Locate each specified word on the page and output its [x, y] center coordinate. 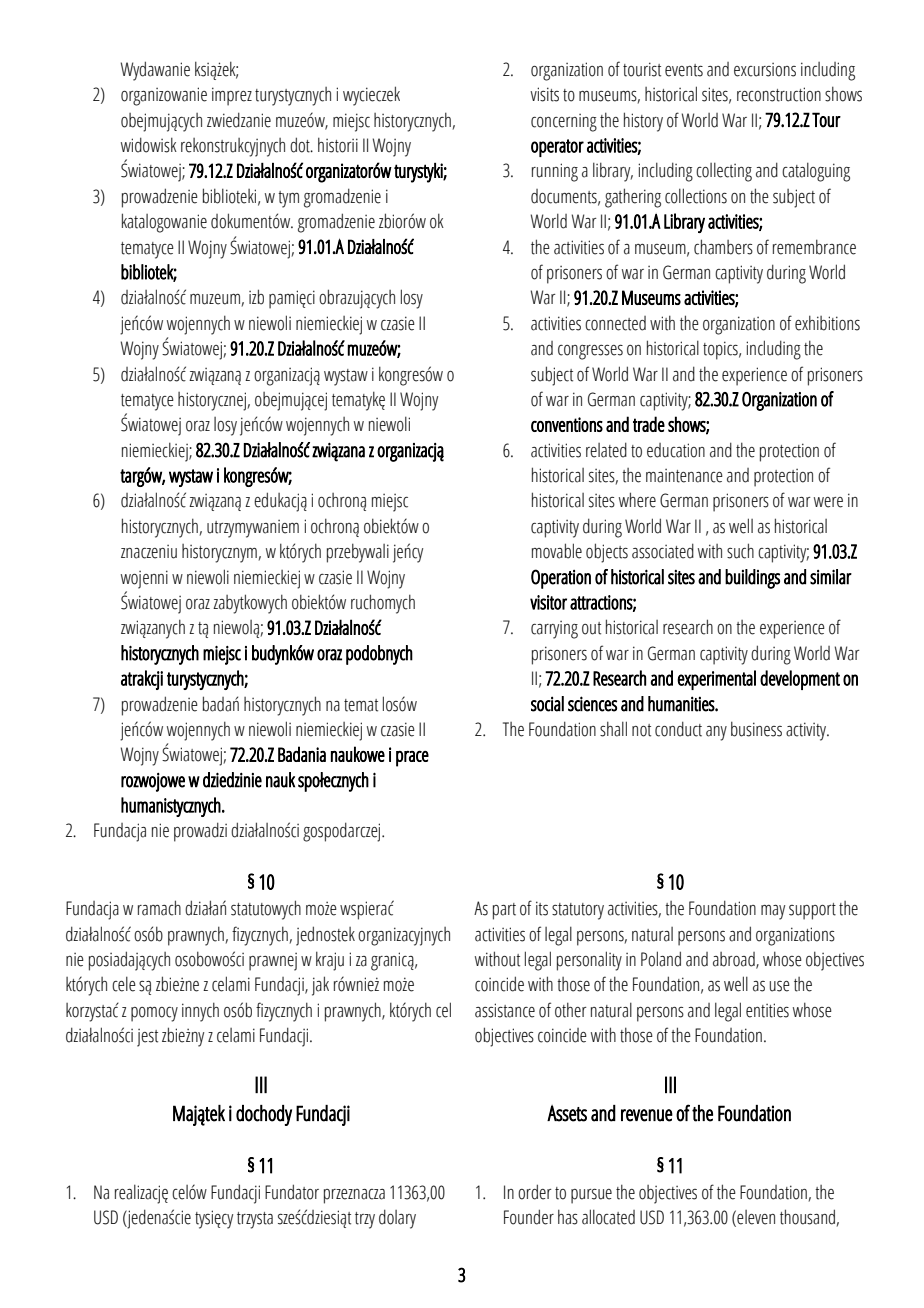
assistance [505, 1010]
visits [544, 94]
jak [320, 986]
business [756, 729]
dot [301, 145]
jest [147, 1038]
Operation [561, 579]
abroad [735, 960]
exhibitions [827, 323]
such [740, 551]
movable [557, 551]
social [547, 704]
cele [124, 984]
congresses [590, 352]
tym [288, 199]
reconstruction [779, 94]
